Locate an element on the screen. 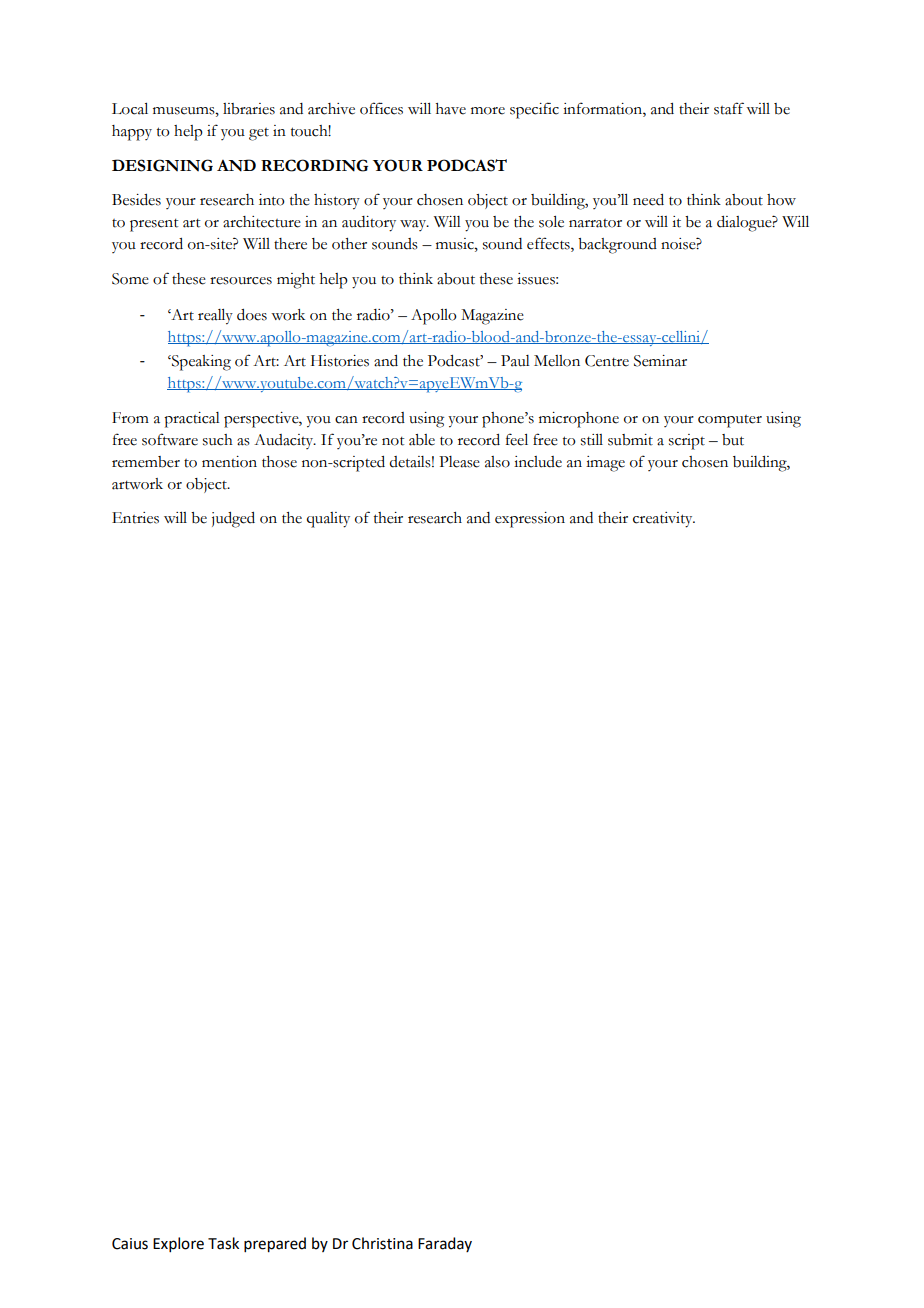  have is located at coordinates (451, 109).
